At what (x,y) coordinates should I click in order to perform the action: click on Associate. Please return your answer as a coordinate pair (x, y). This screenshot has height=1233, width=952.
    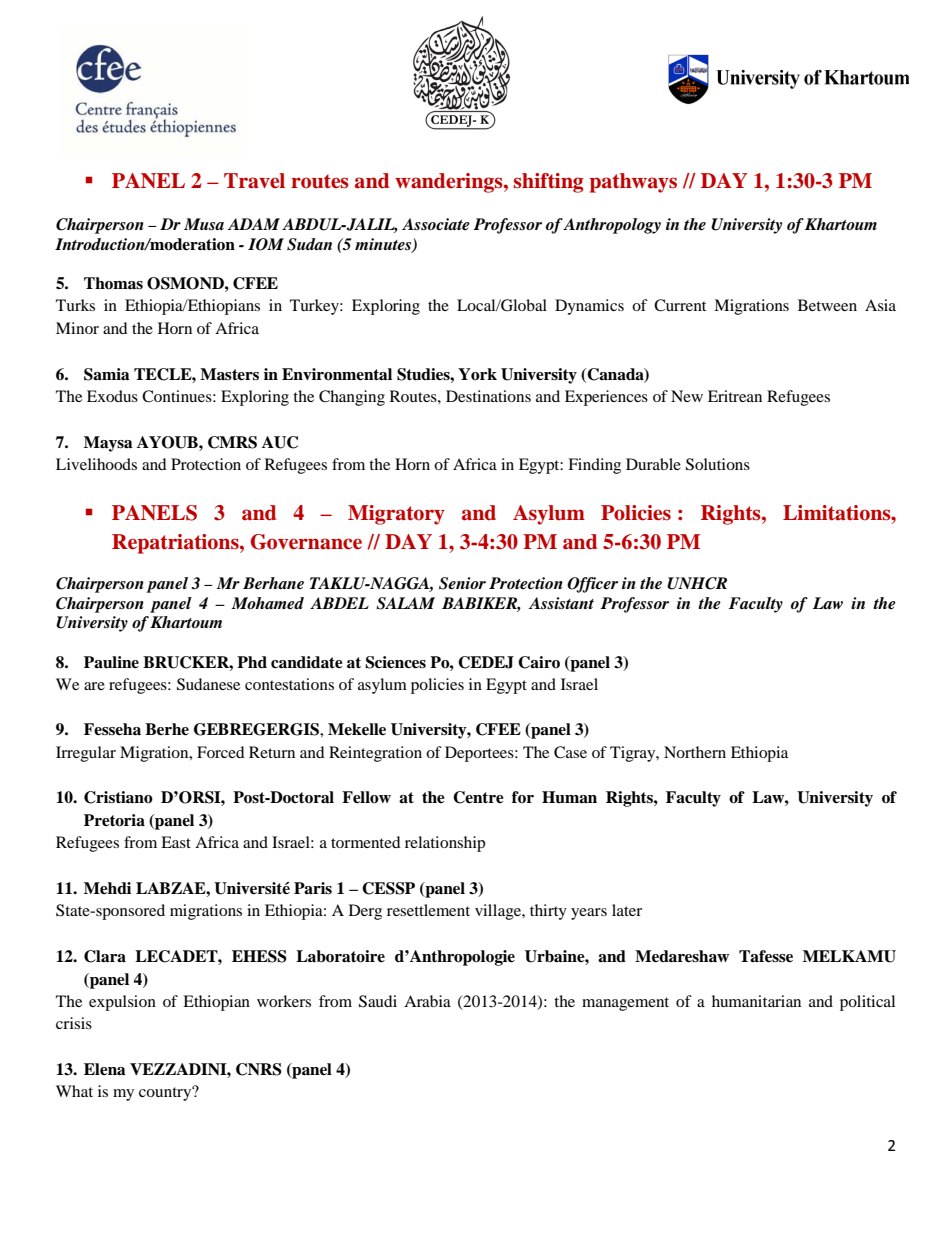
    Looking at the image, I should click on (436, 224).
